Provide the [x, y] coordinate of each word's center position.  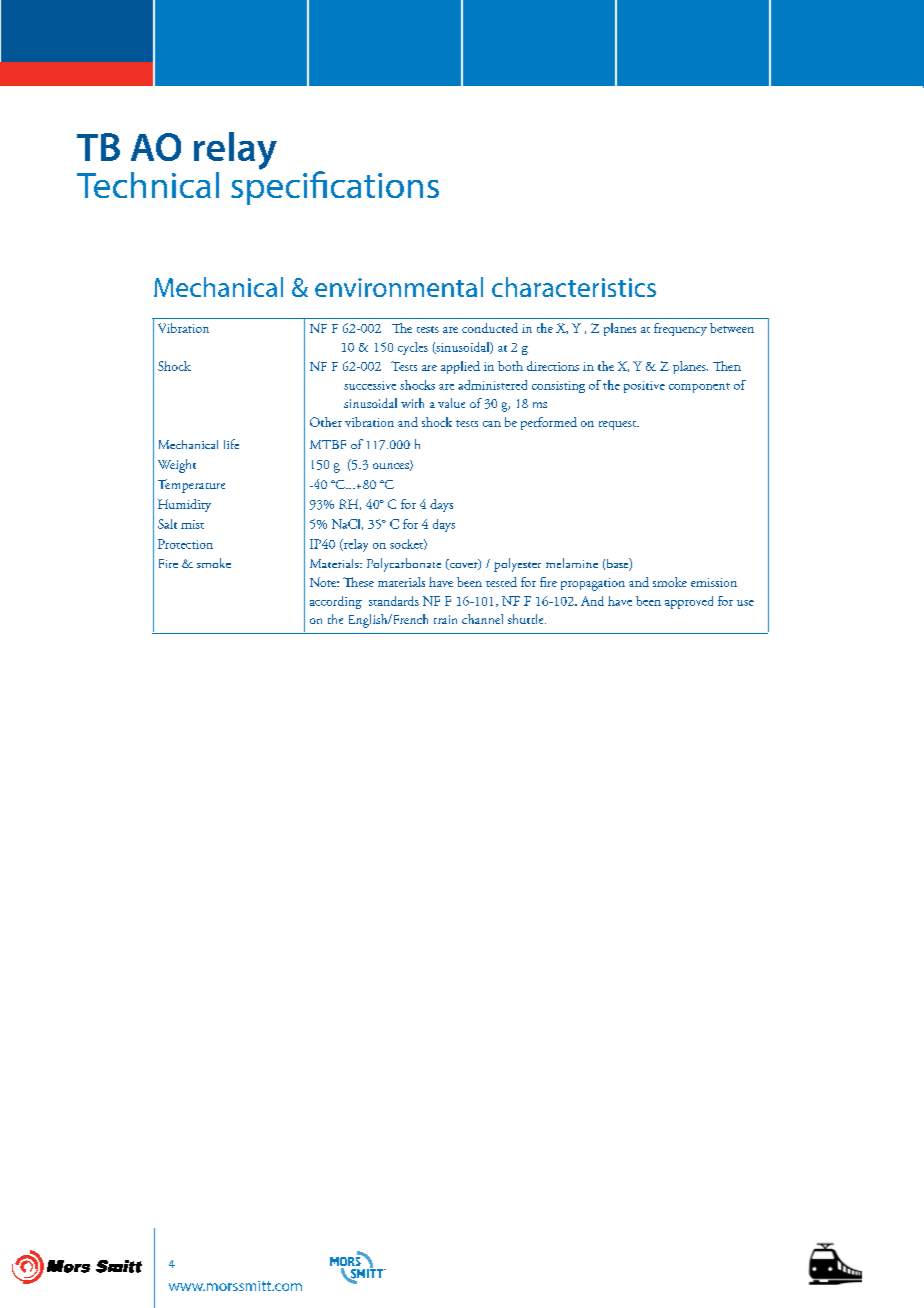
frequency [680, 329]
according [336, 602]
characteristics [574, 287]
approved [689, 602]
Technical [148, 185]
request [619, 425]
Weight [177, 466]
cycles [413, 348]
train [445, 619]
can [492, 424]
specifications [335, 187]
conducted [490, 328]
